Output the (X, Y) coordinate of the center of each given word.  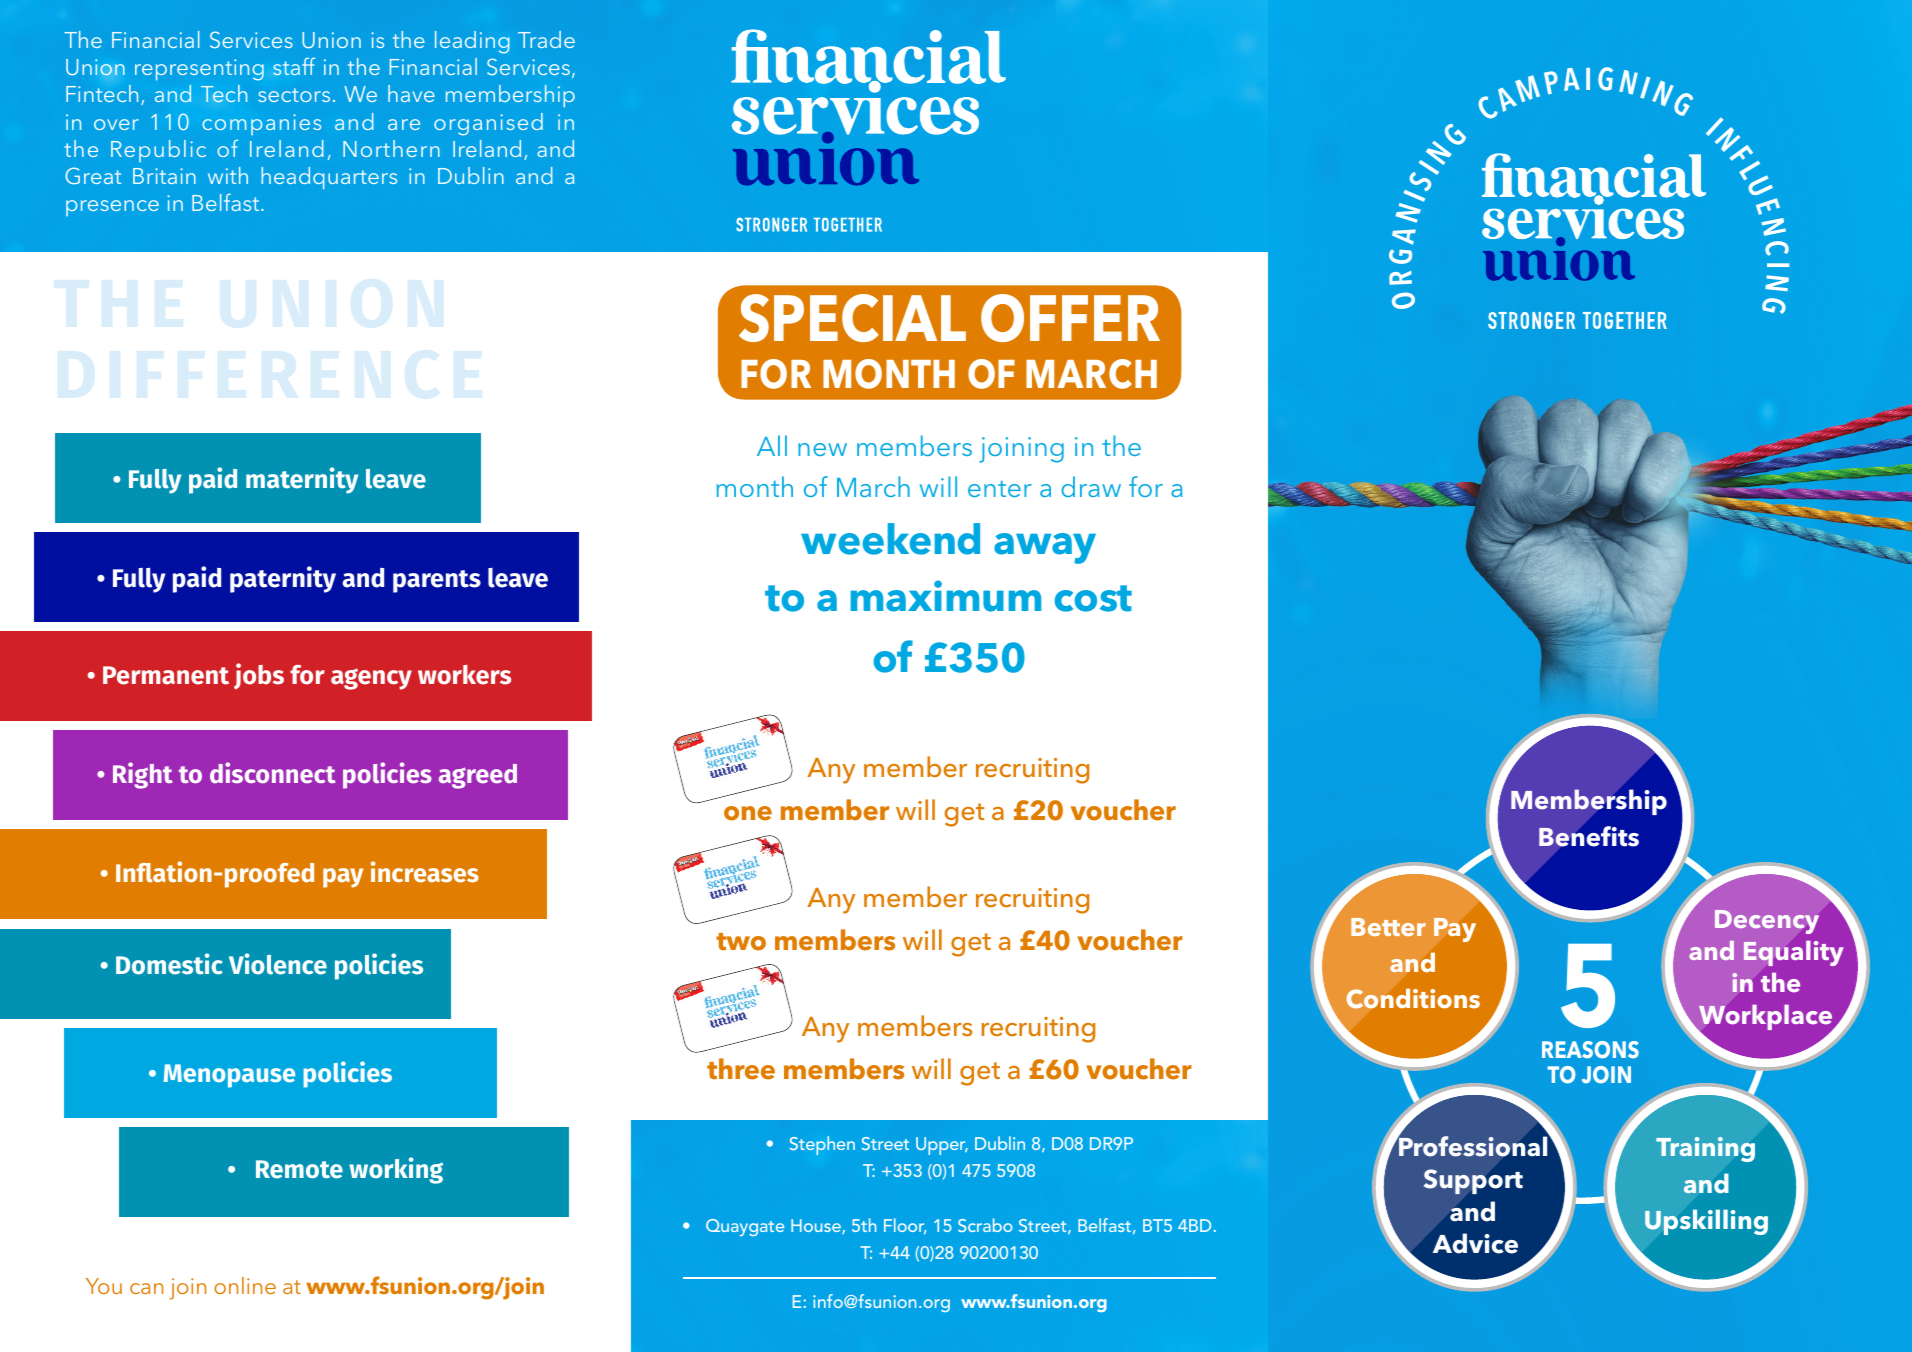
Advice (1475, 1243)
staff (294, 66)
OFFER (1070, 318)
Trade (546, 39)
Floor (905, 1226)
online (245, 1285)
